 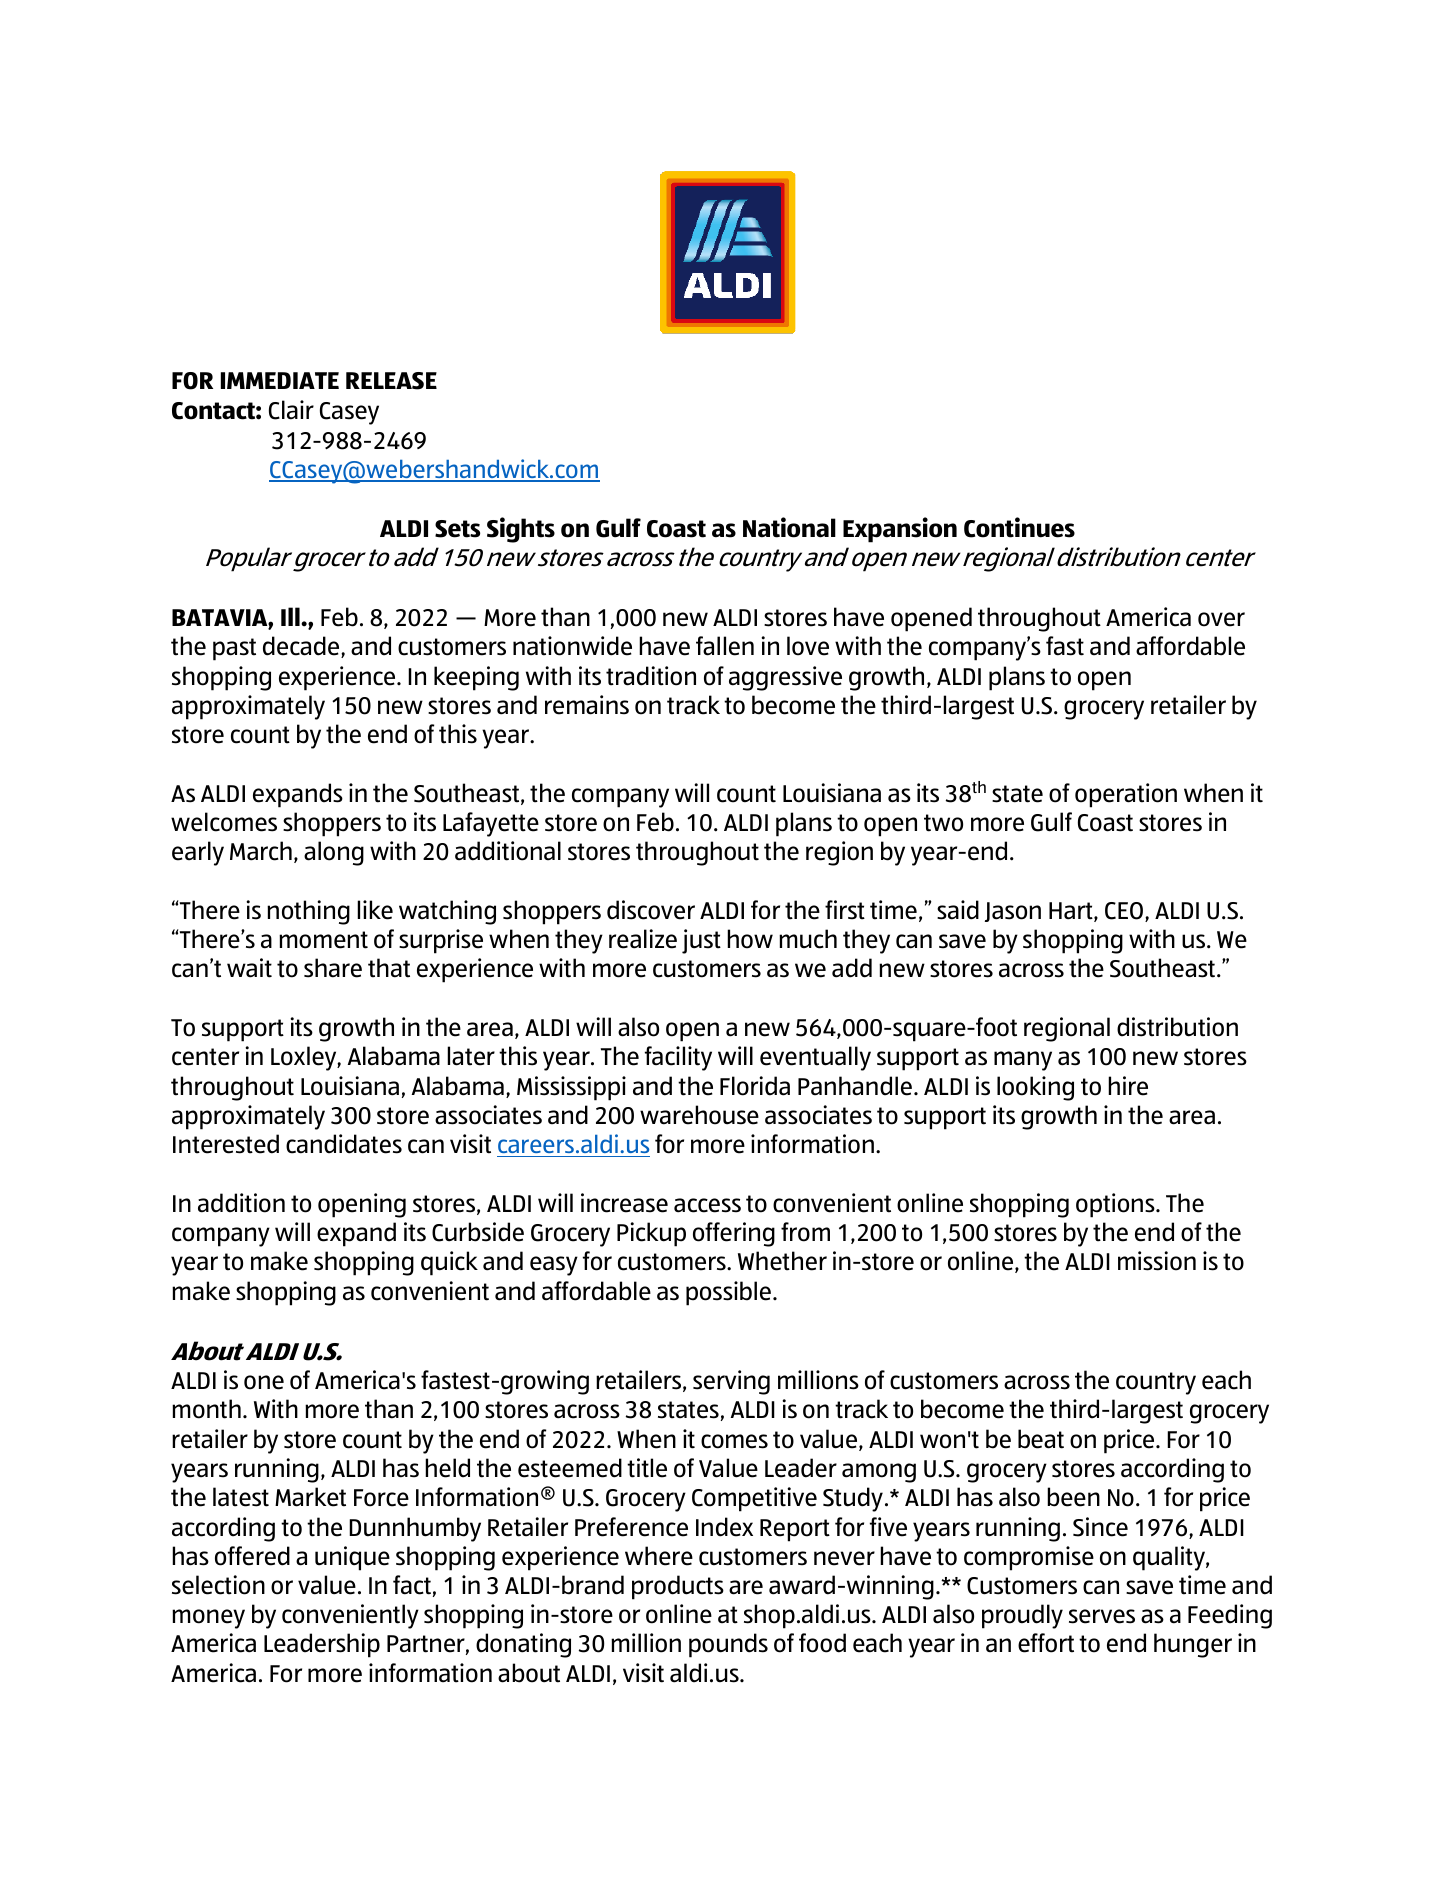 I want to click on unique, so click(x=352, y=1558).
